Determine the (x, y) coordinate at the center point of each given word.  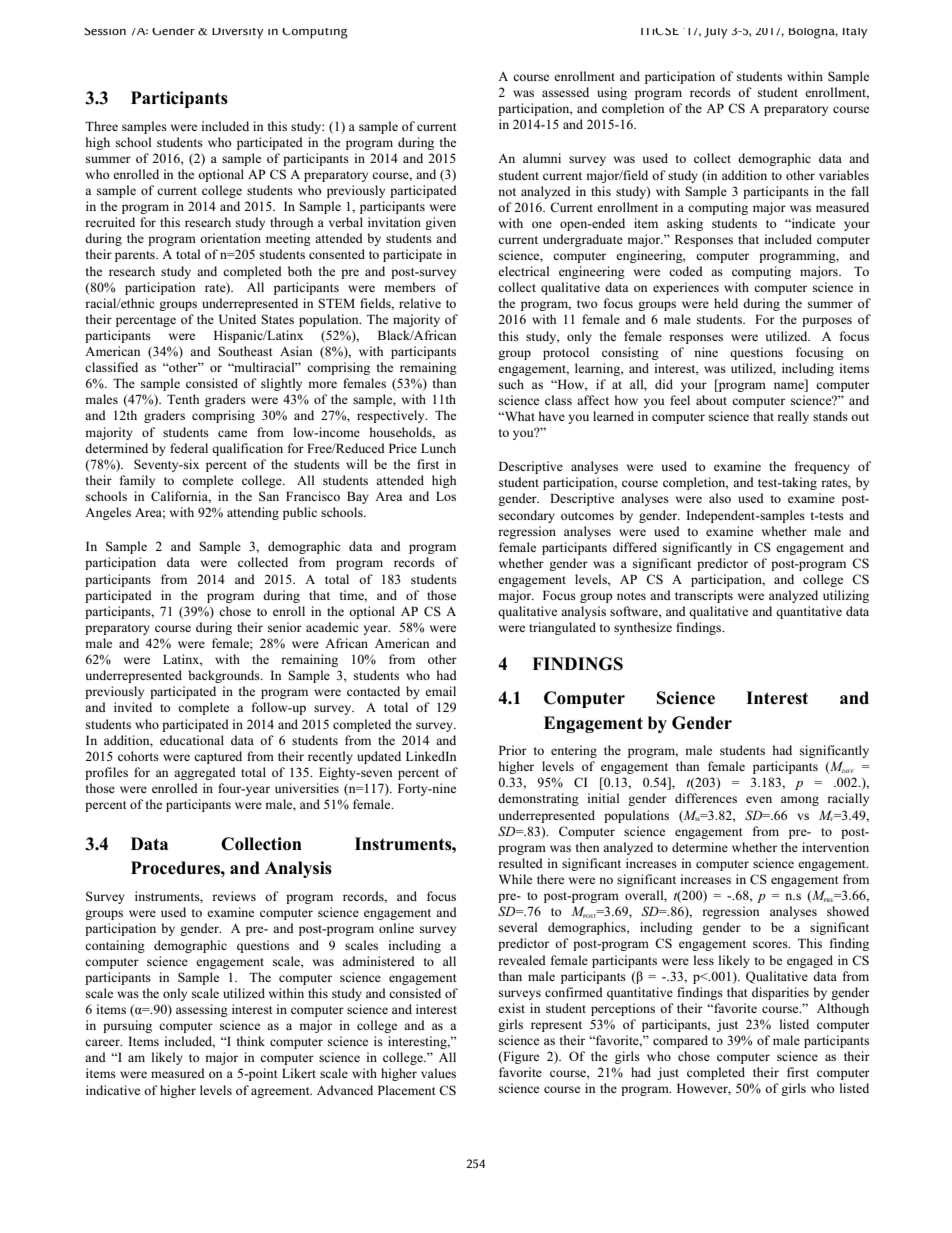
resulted (520, 863)
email (440, 691)
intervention (835, 847)
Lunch (438, 448)
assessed (565, 92)
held (726, 303)
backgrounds (225, 676)
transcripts (704, 596)
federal (189, 448)
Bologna (813, 33)
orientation (230, 238)
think (251, 1041)
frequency (822, 467)
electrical (524, 271)
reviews (234, 896)
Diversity (238, 33)
